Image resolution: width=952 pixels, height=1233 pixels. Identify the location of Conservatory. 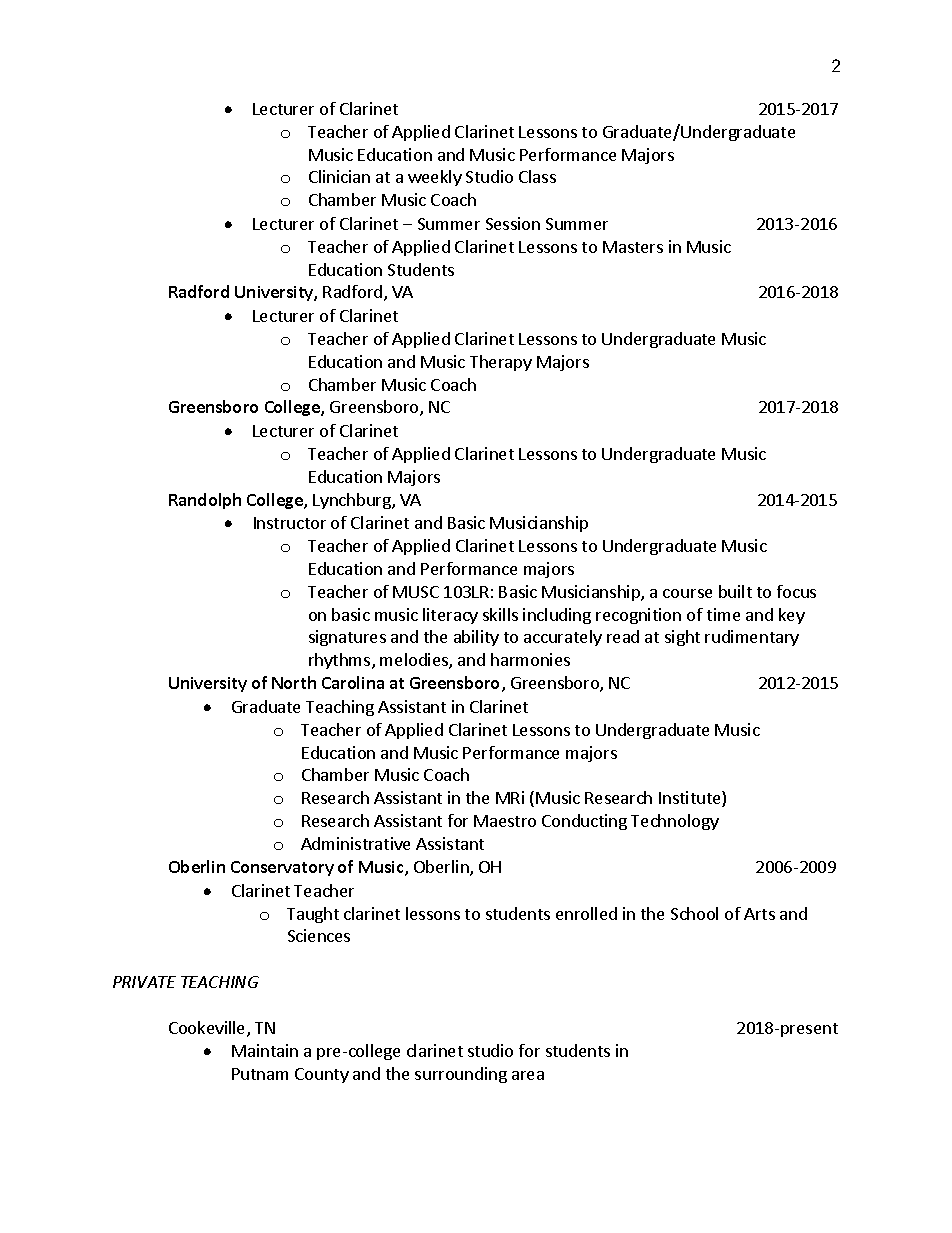
(282, 868).
